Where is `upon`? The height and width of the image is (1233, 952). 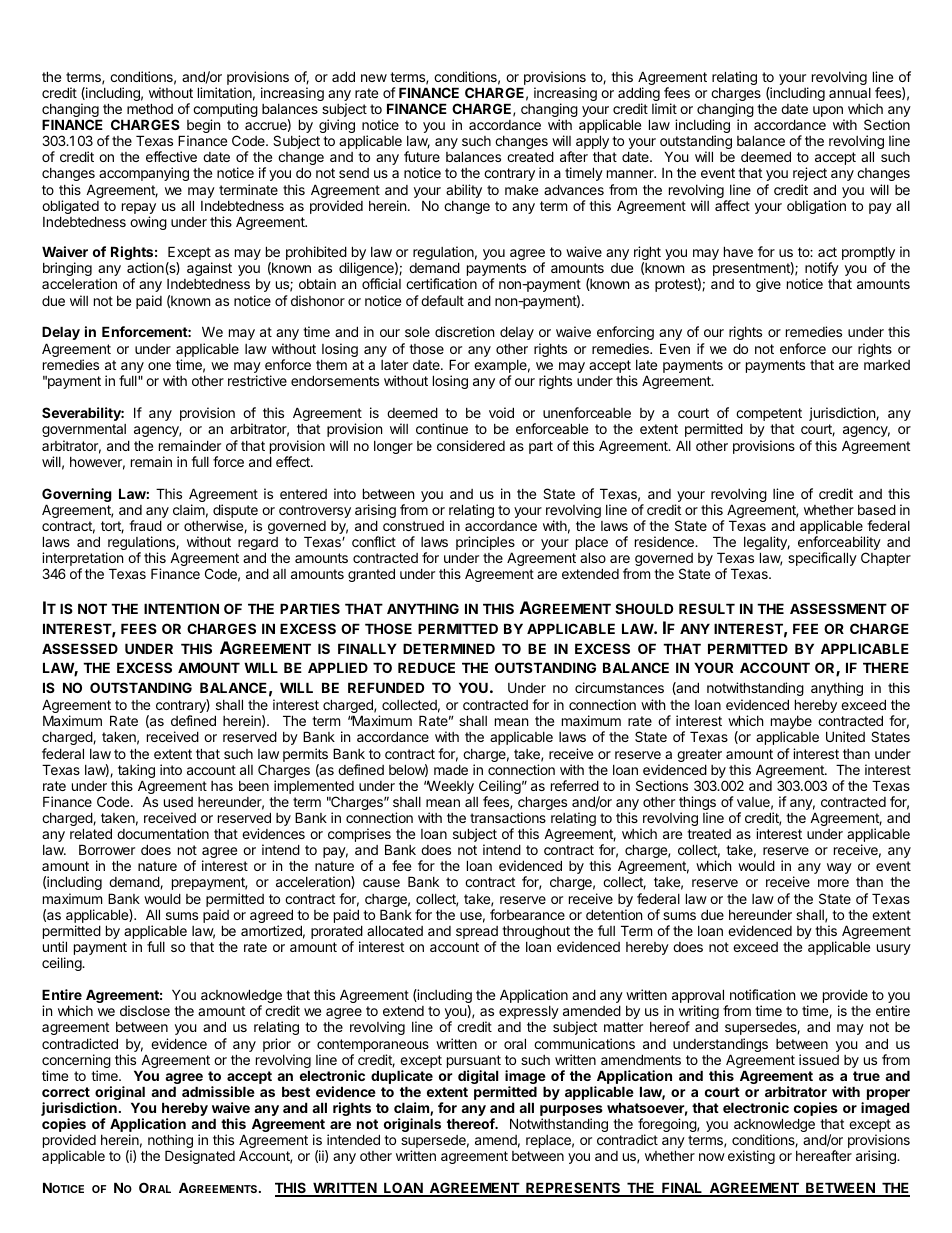
upon is located at coordinates (829, 113).
